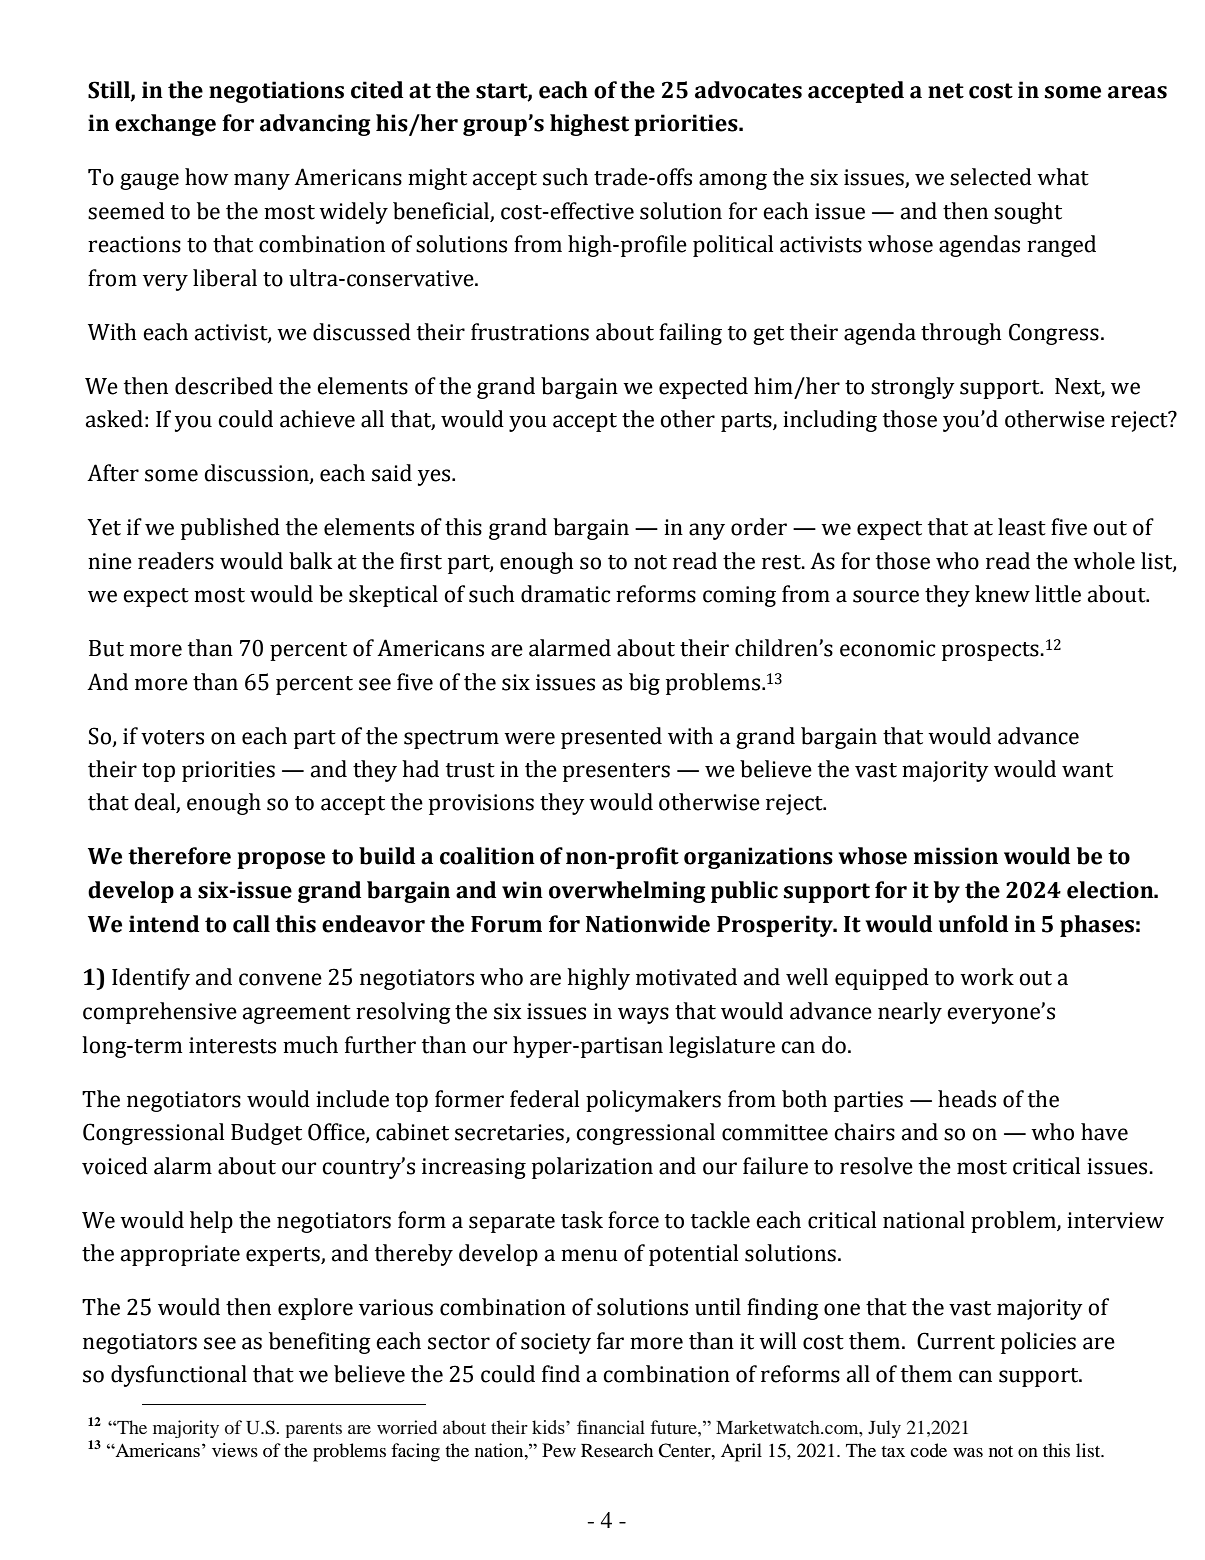 This document has height=1560, width=1205. What do you see at coordinates (733, 181) in the document?
I see `among` at bounding box center [733, 181].
